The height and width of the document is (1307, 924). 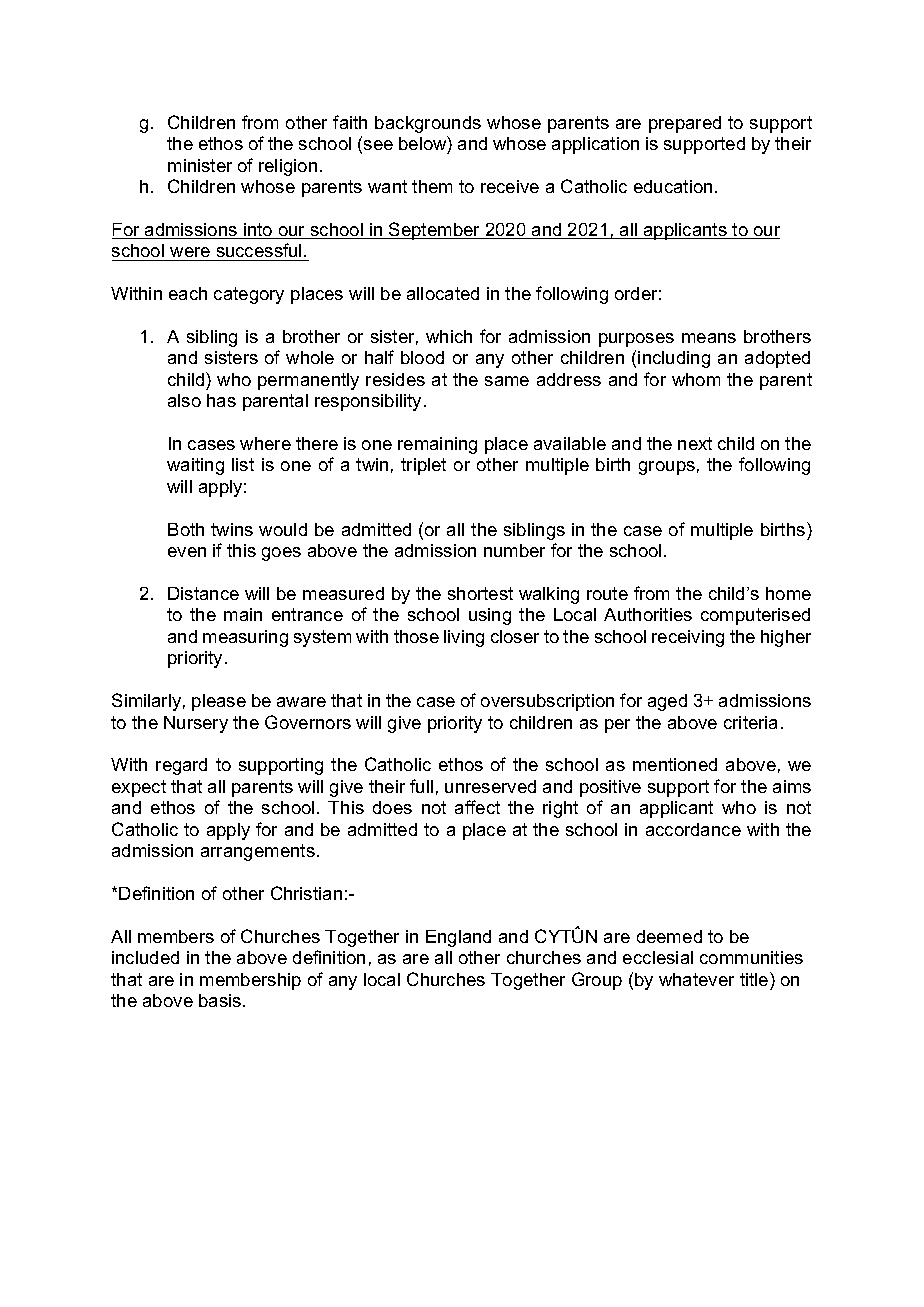 I want to click on has, so click(x=221, y=400).
